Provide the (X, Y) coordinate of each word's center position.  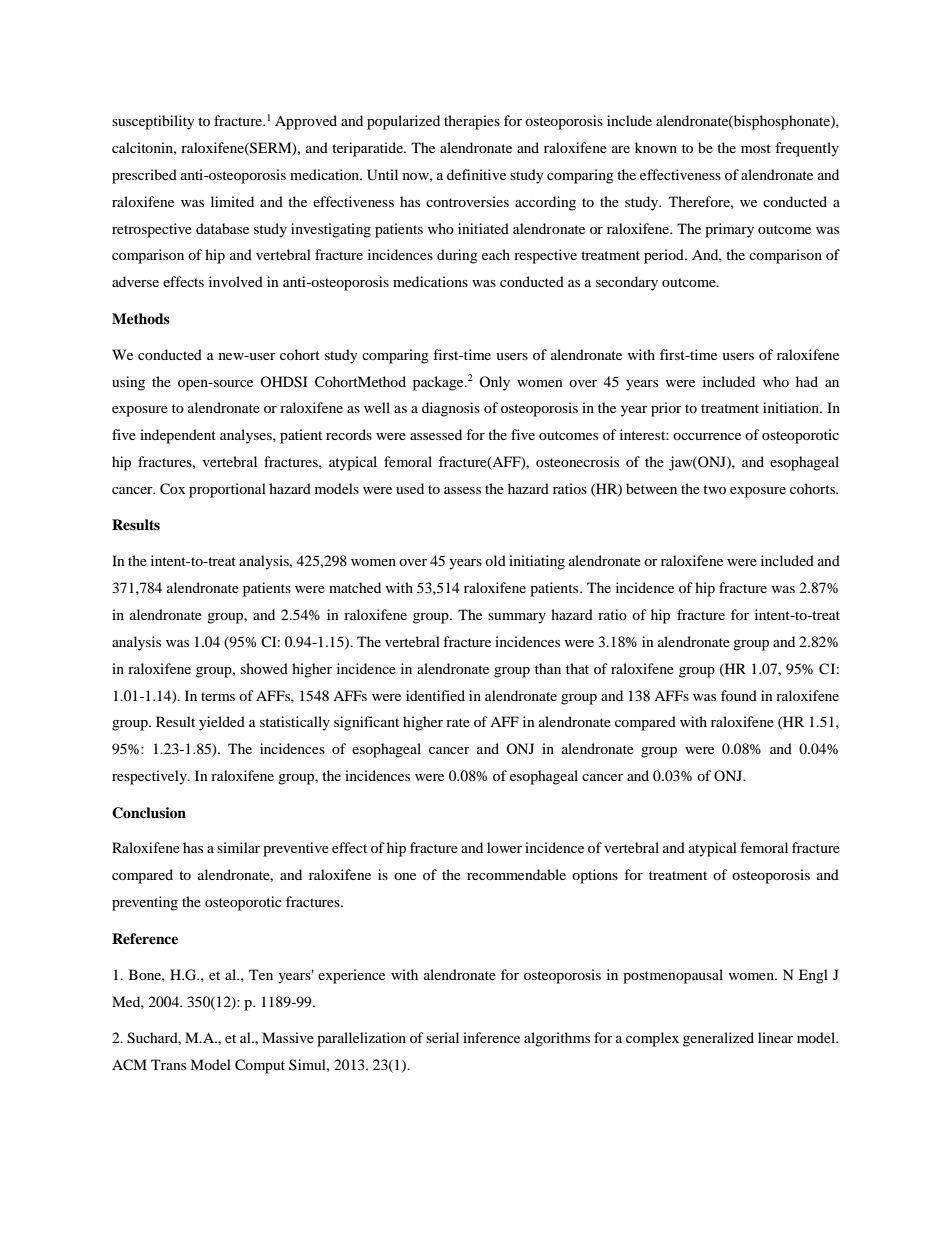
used (410, 488)
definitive (476, 174)
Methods (141, 318)
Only (494, 383)
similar (238, 847)
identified (435, 695)
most (756, 148)
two (714, 489)
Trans (168, 1064)
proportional (227, 490)
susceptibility (153, 122)
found (739, 695)
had (807, 381)
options (595, 876)
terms (218, 696)
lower (504, 847)
